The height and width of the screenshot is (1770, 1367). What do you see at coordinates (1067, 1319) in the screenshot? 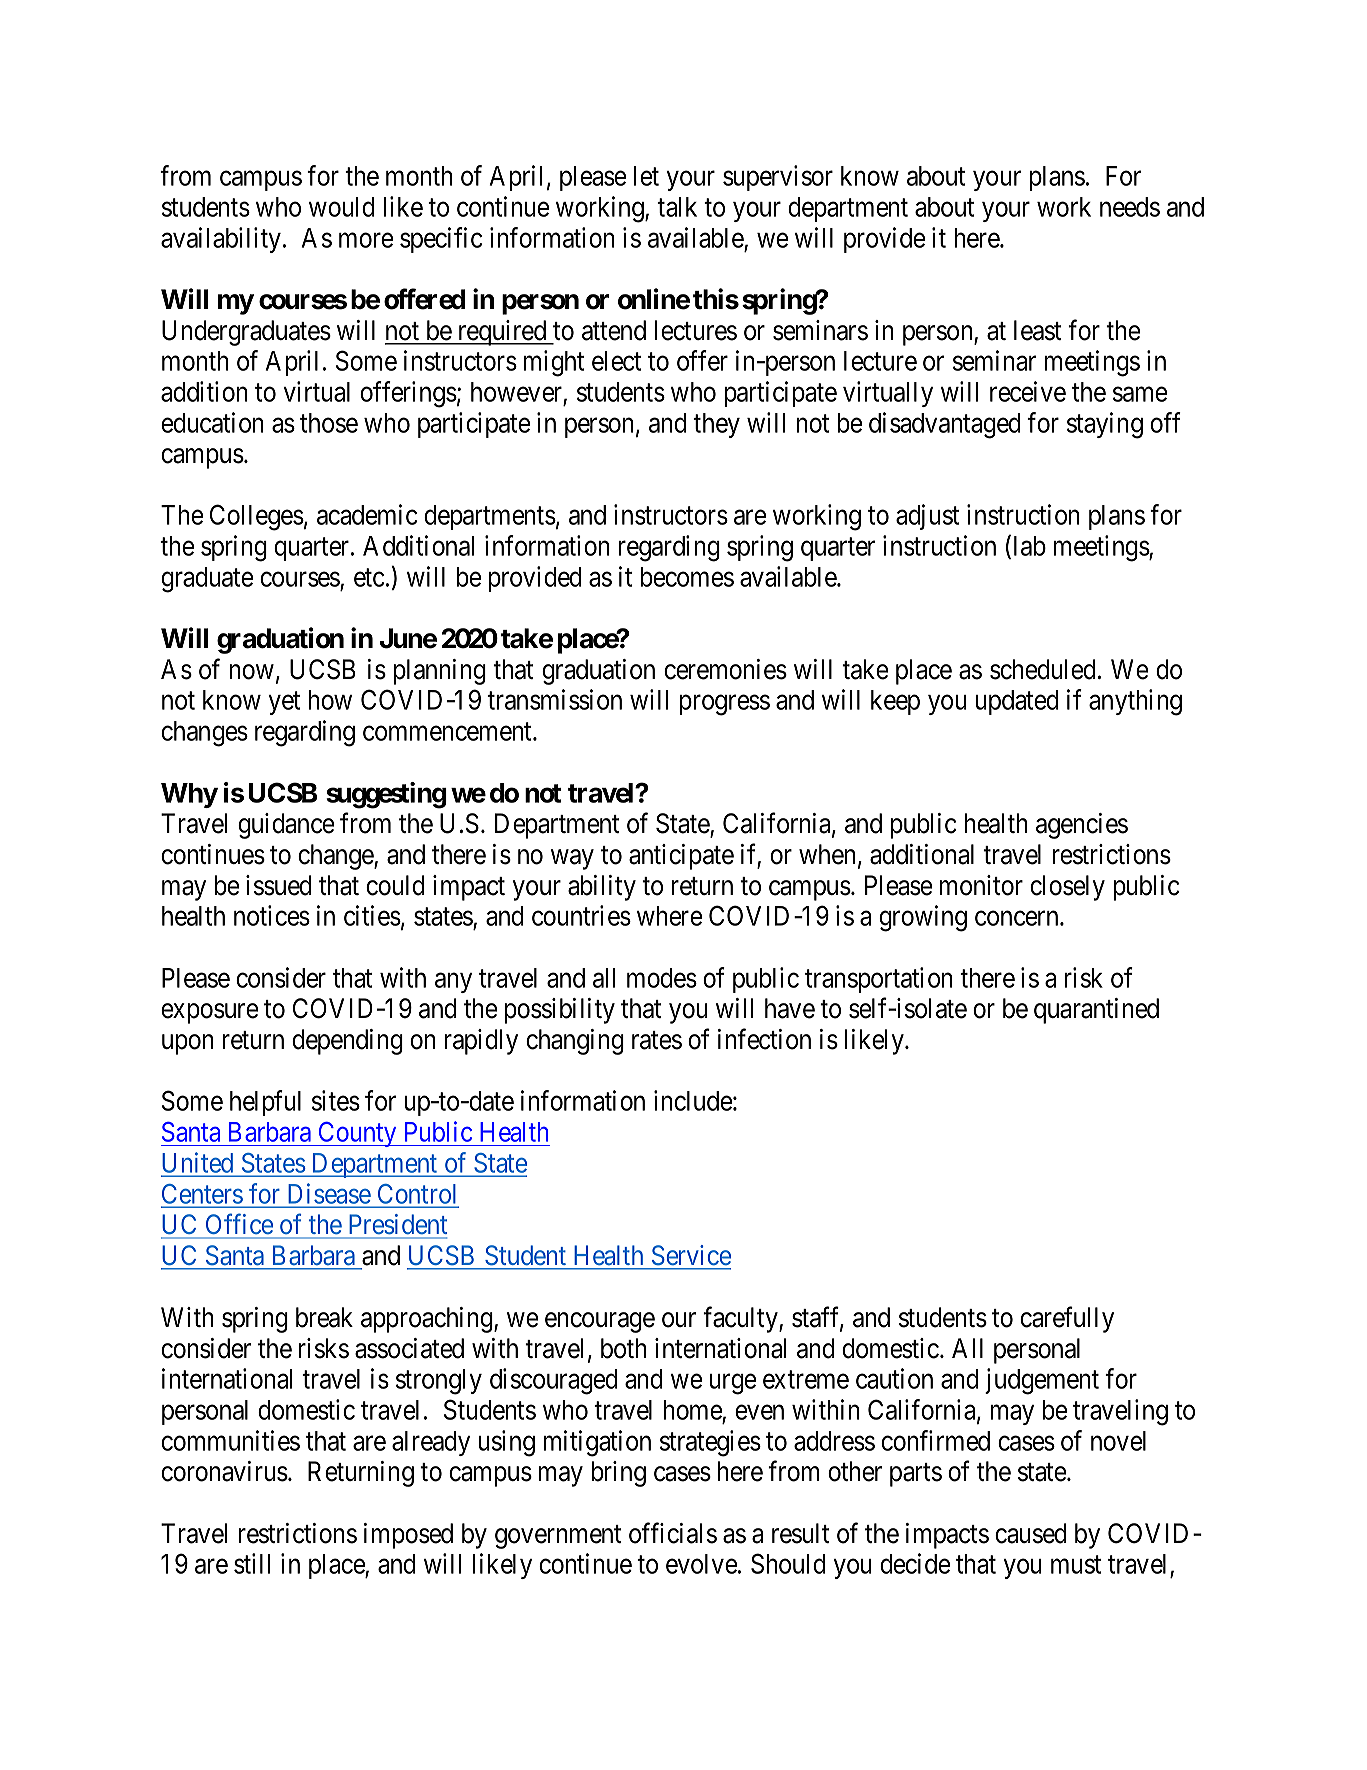
I see `carefully` at bounding box center [1067, 1319].
